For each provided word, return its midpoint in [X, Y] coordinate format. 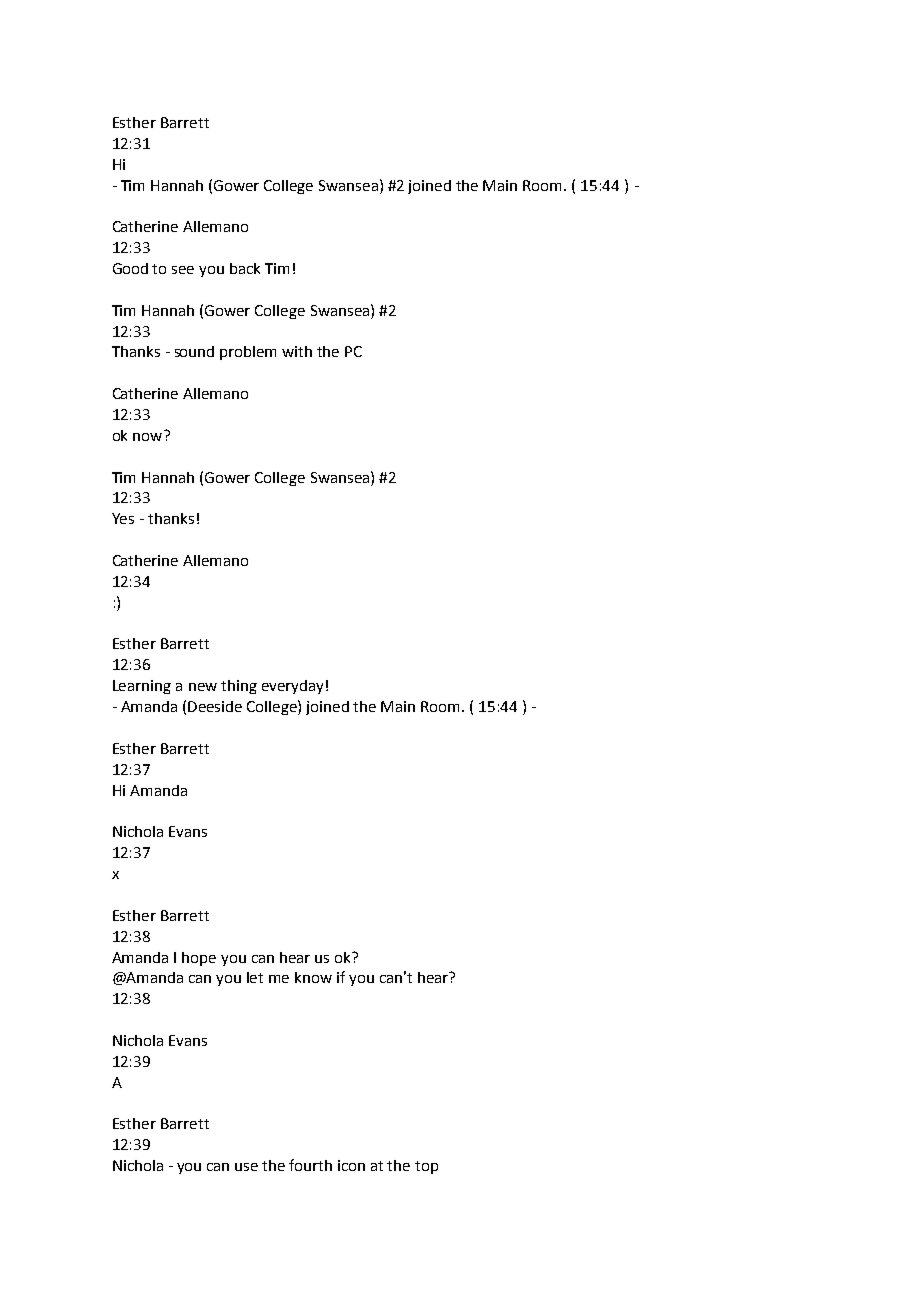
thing [239, 687]
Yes [123, 518]
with [297, 351]
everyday [292, 687]
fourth [310, 1165]
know [313, 977]
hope [199, 959]
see [183, 270]
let [255, 977]
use [246, 1167]
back [245, 268]
